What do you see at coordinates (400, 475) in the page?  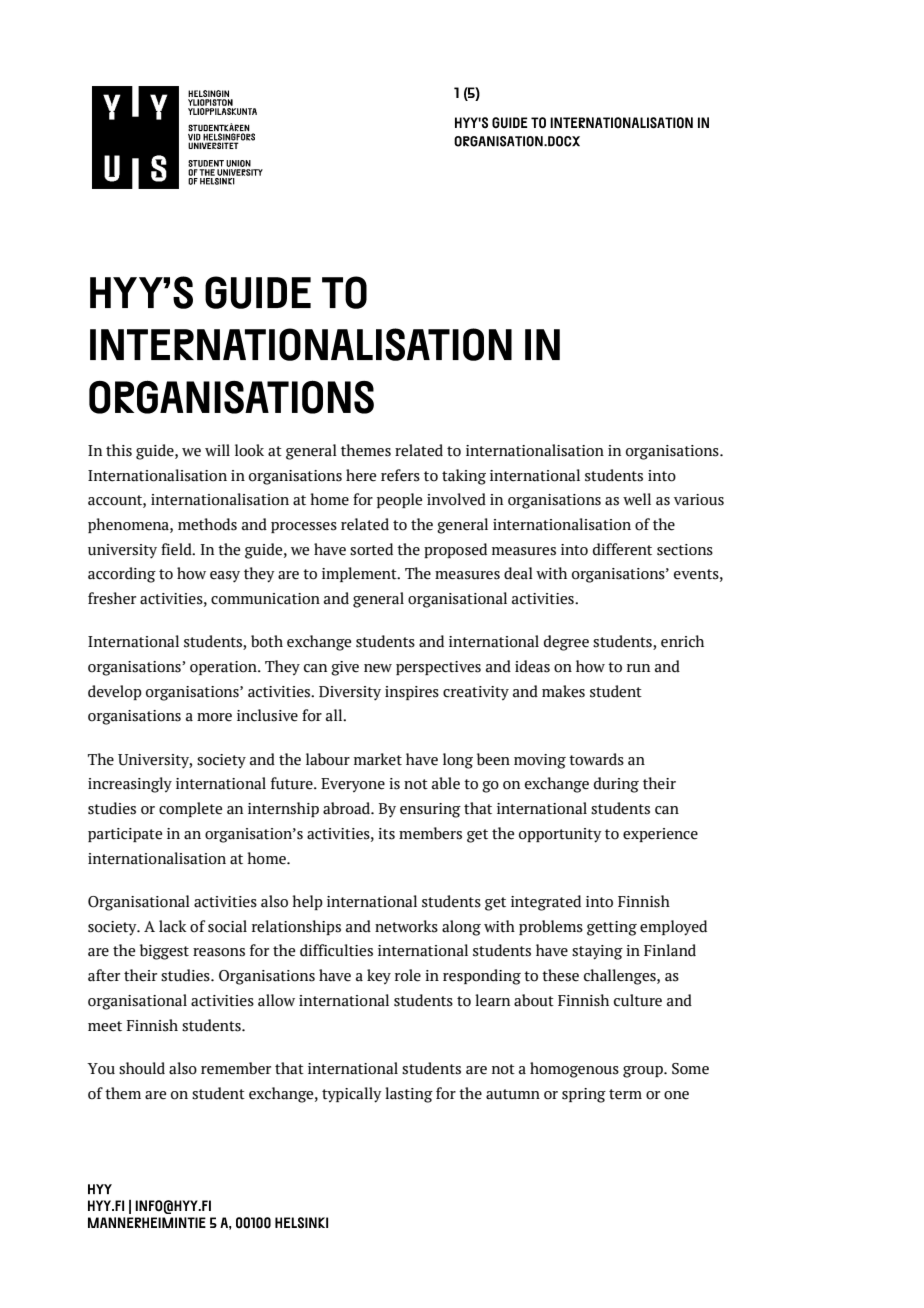 I see `refers` at bounding box center [400, 475].
